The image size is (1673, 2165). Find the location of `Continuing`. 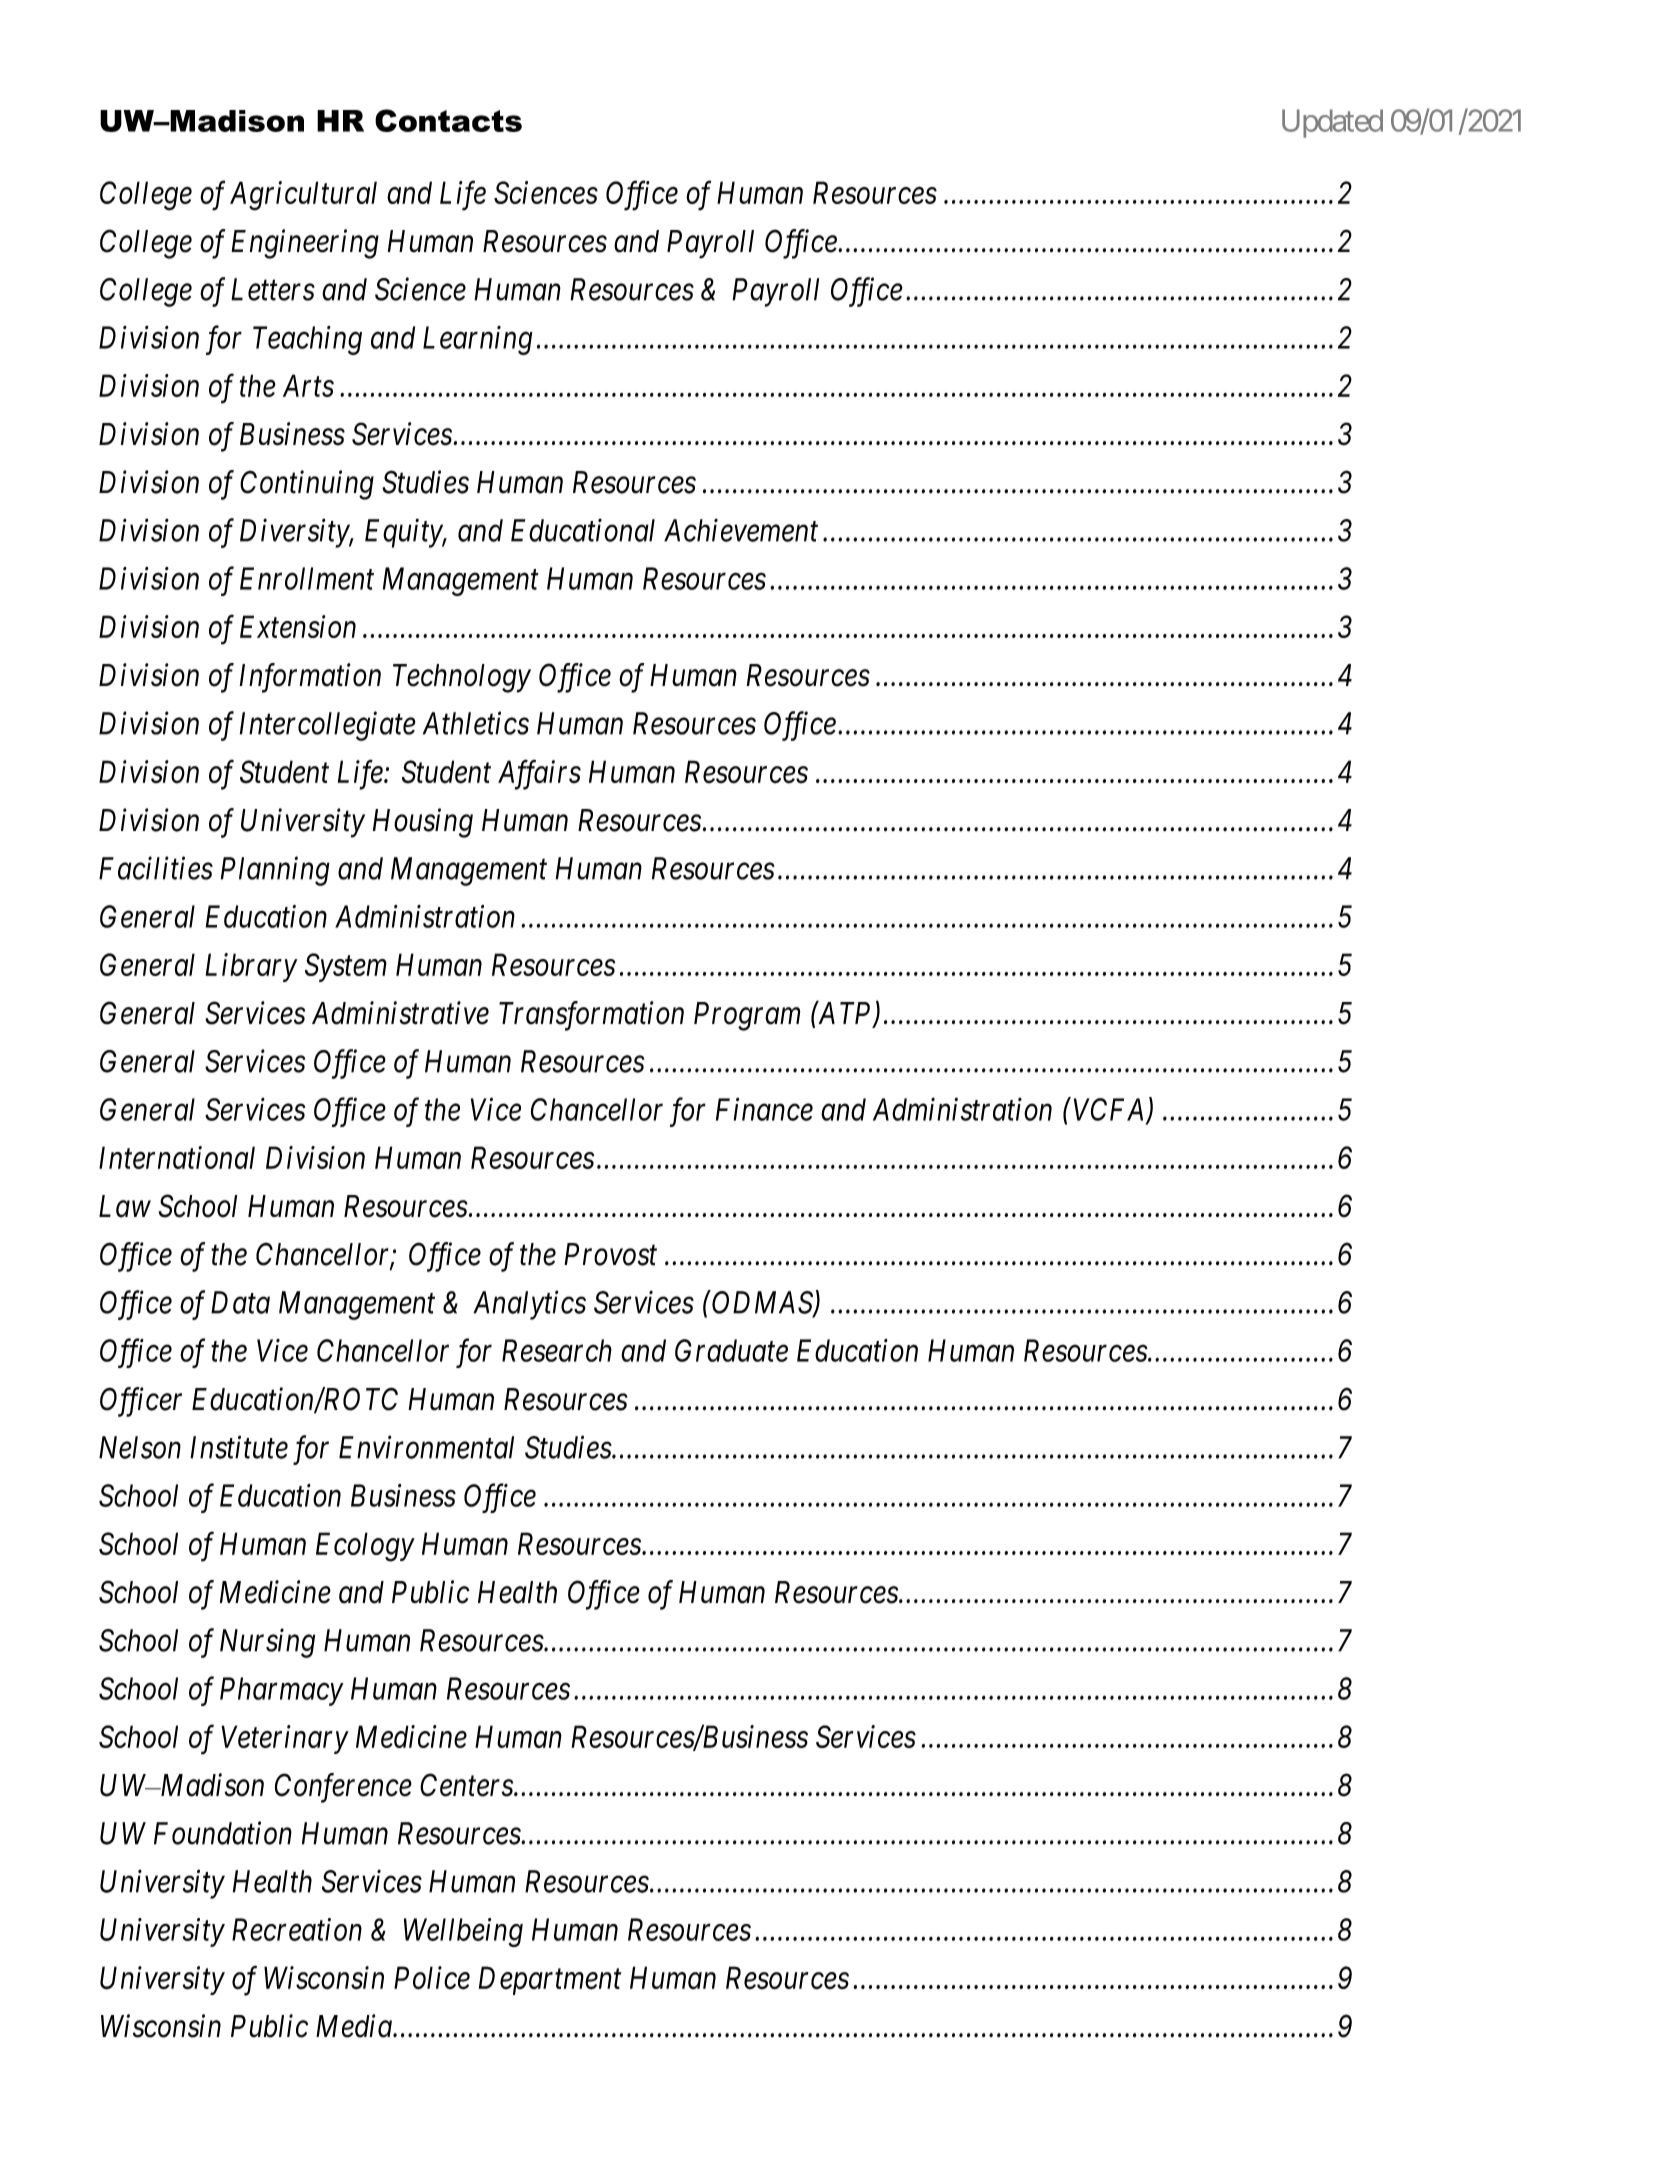

Continuing is located at coordinates (307, 485).
